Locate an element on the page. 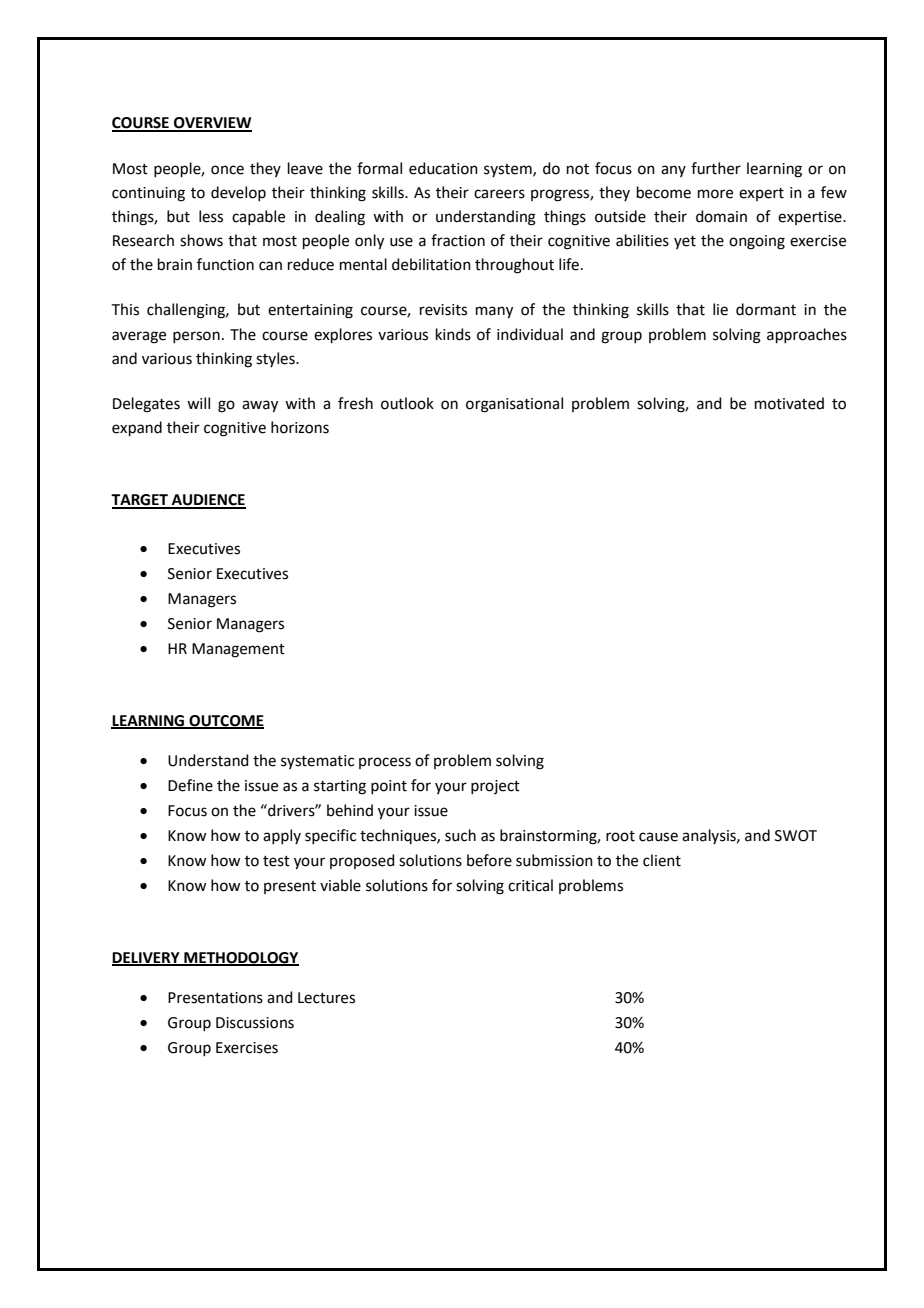 This page has width=924, height=1308. once is located at coordinates (227, 170).
